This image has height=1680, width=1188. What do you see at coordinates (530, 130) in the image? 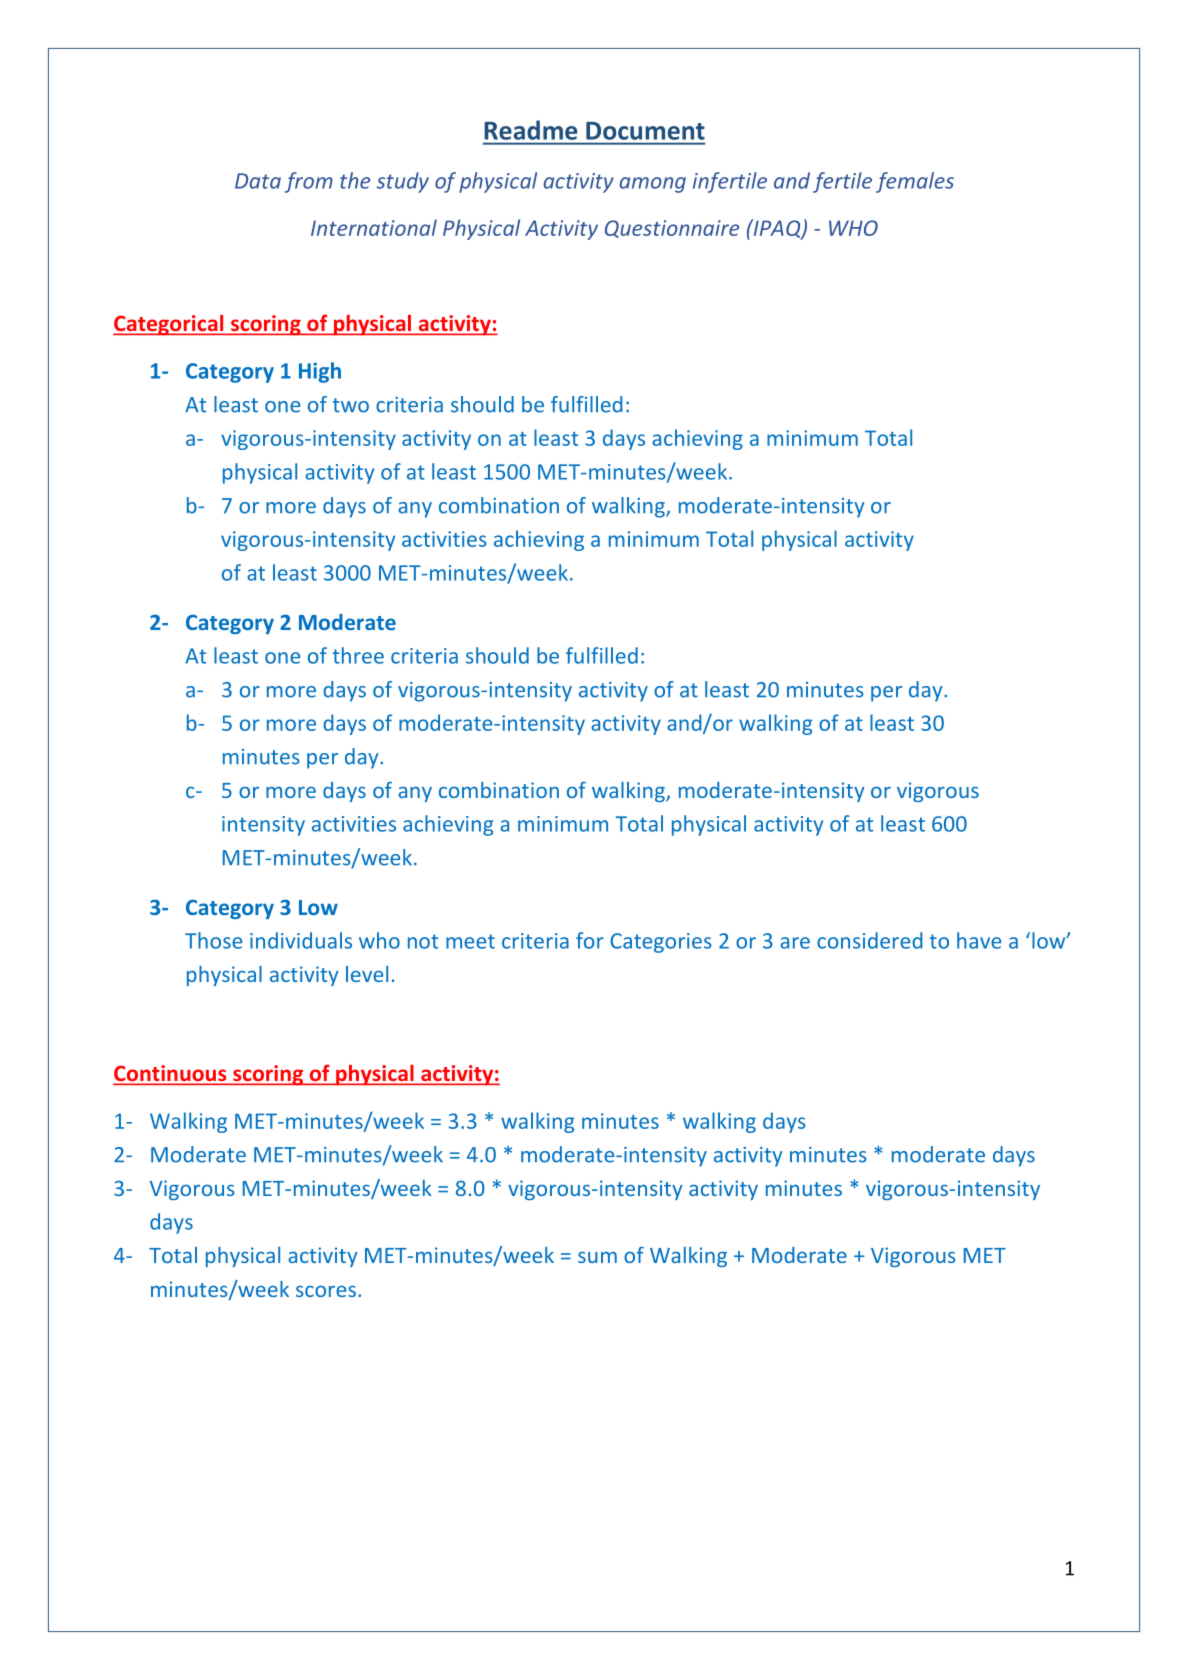
I see `Readme` at bounding box center [530, 130].
